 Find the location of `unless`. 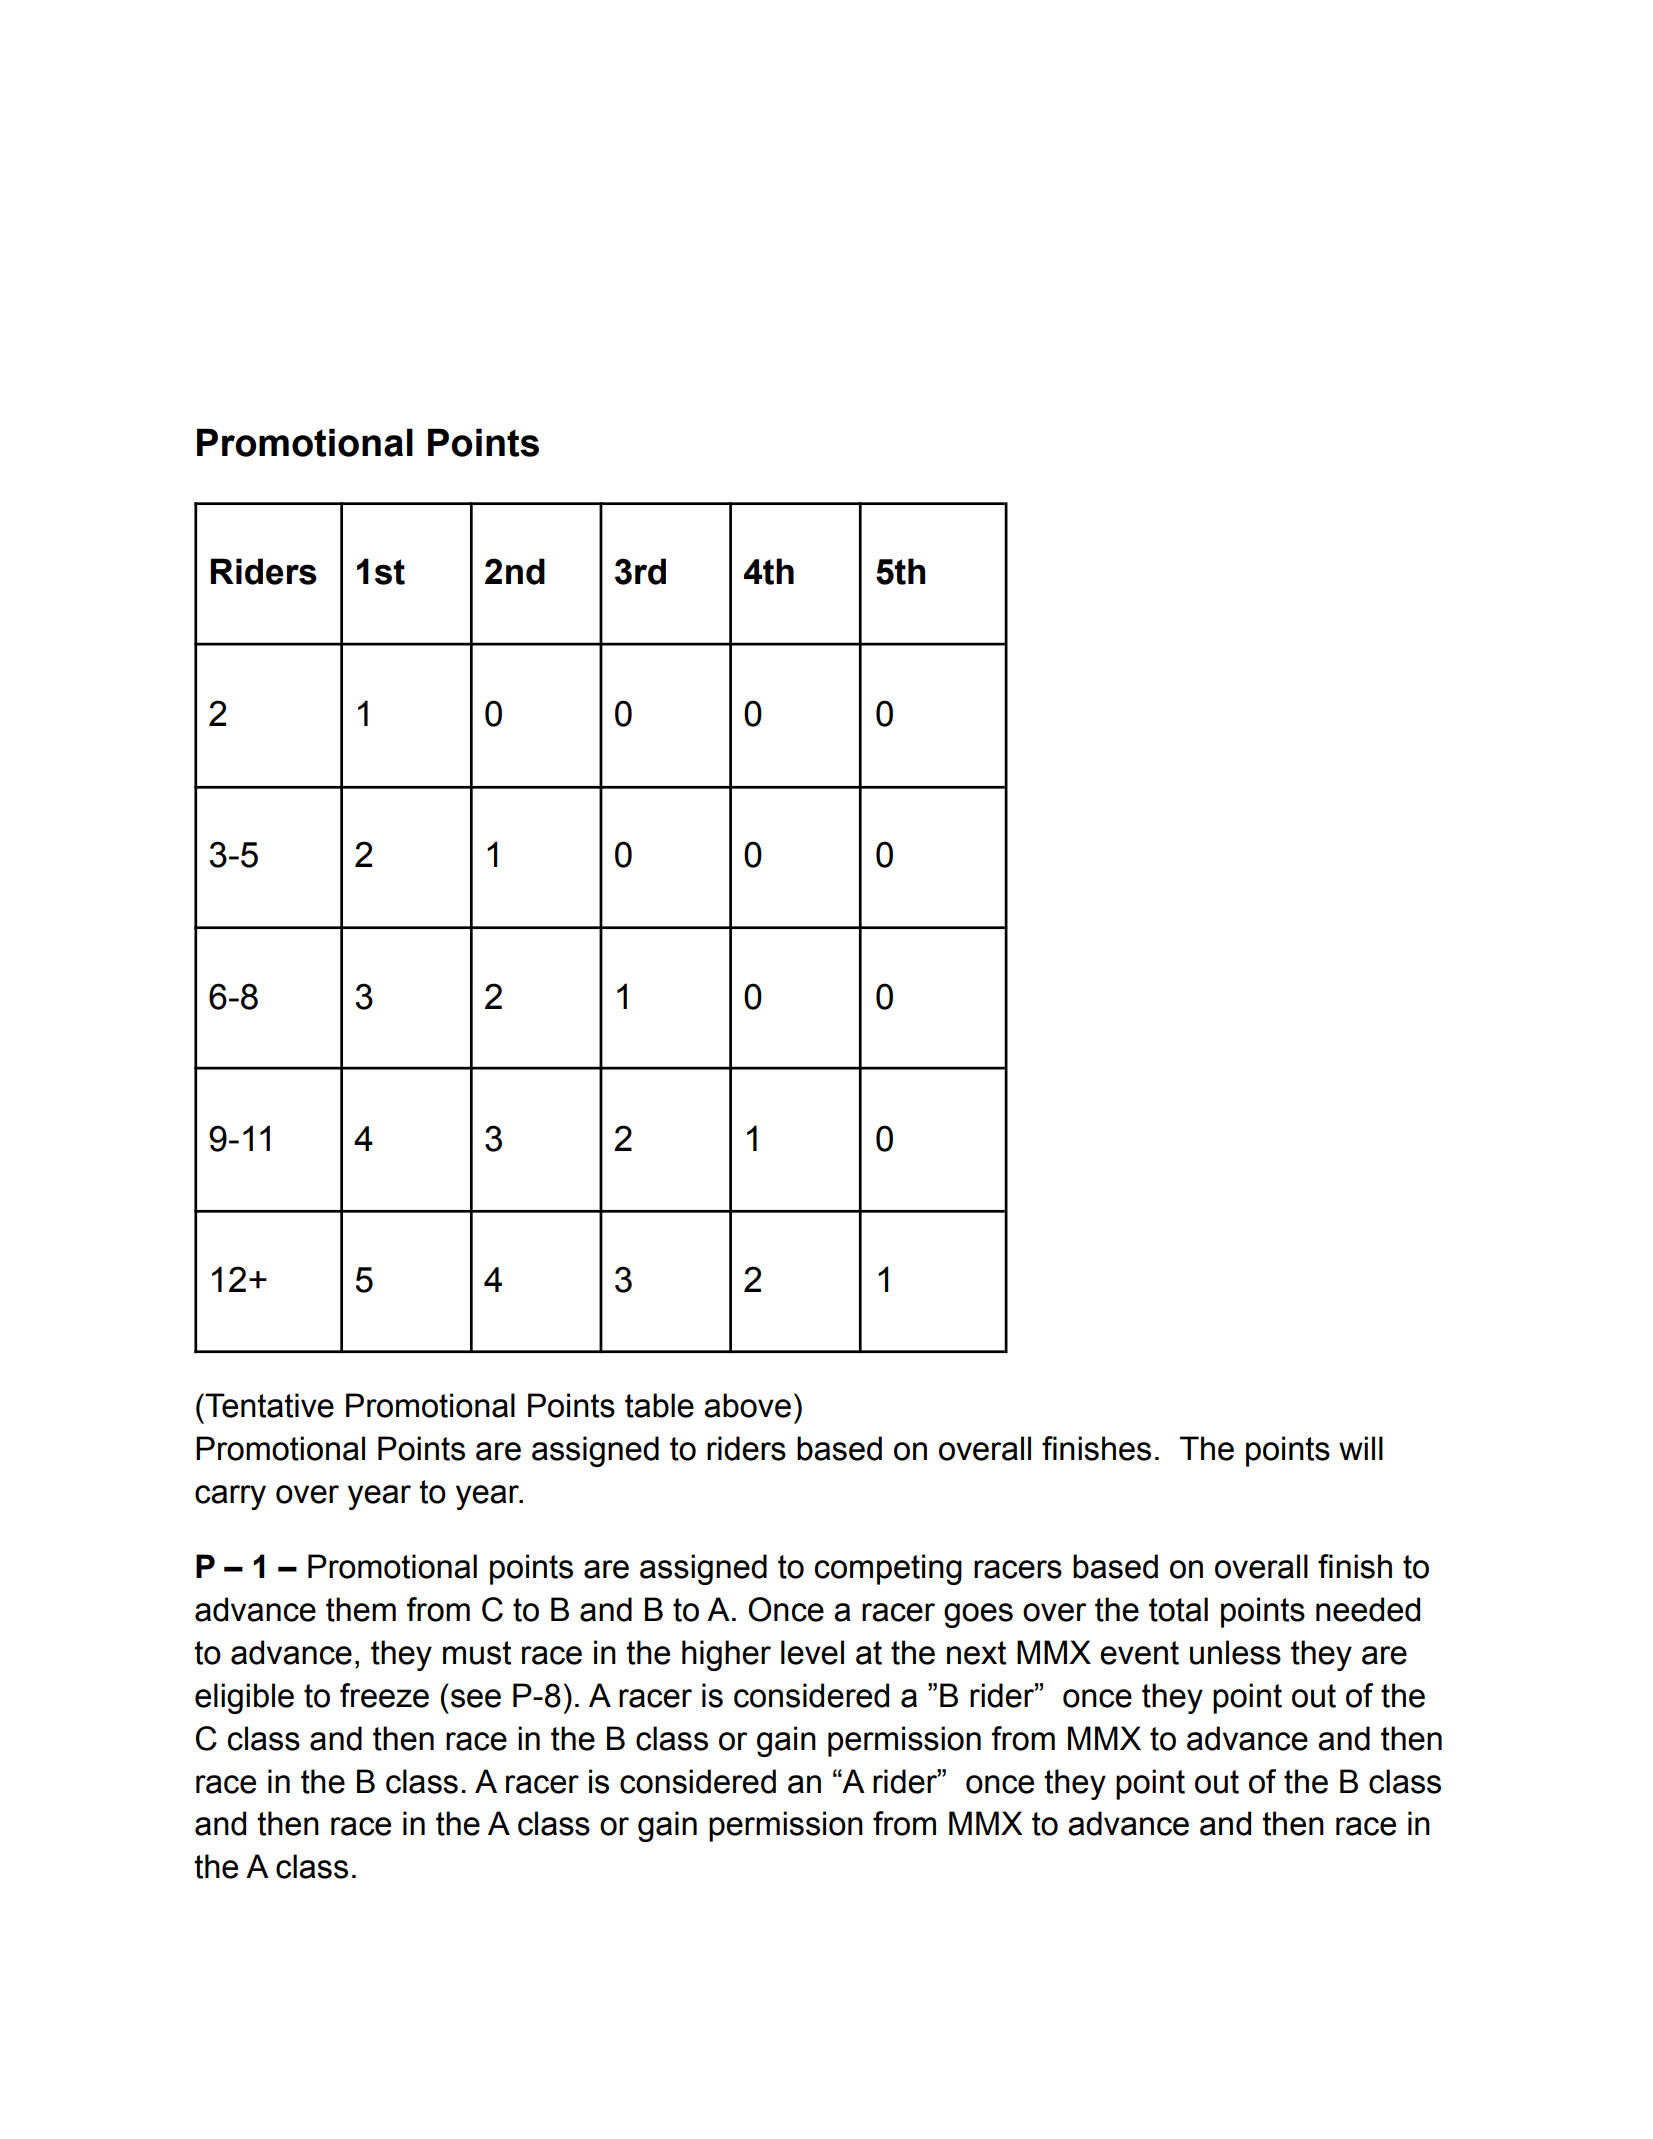

unless is located at coordinates (1235, 1652).
